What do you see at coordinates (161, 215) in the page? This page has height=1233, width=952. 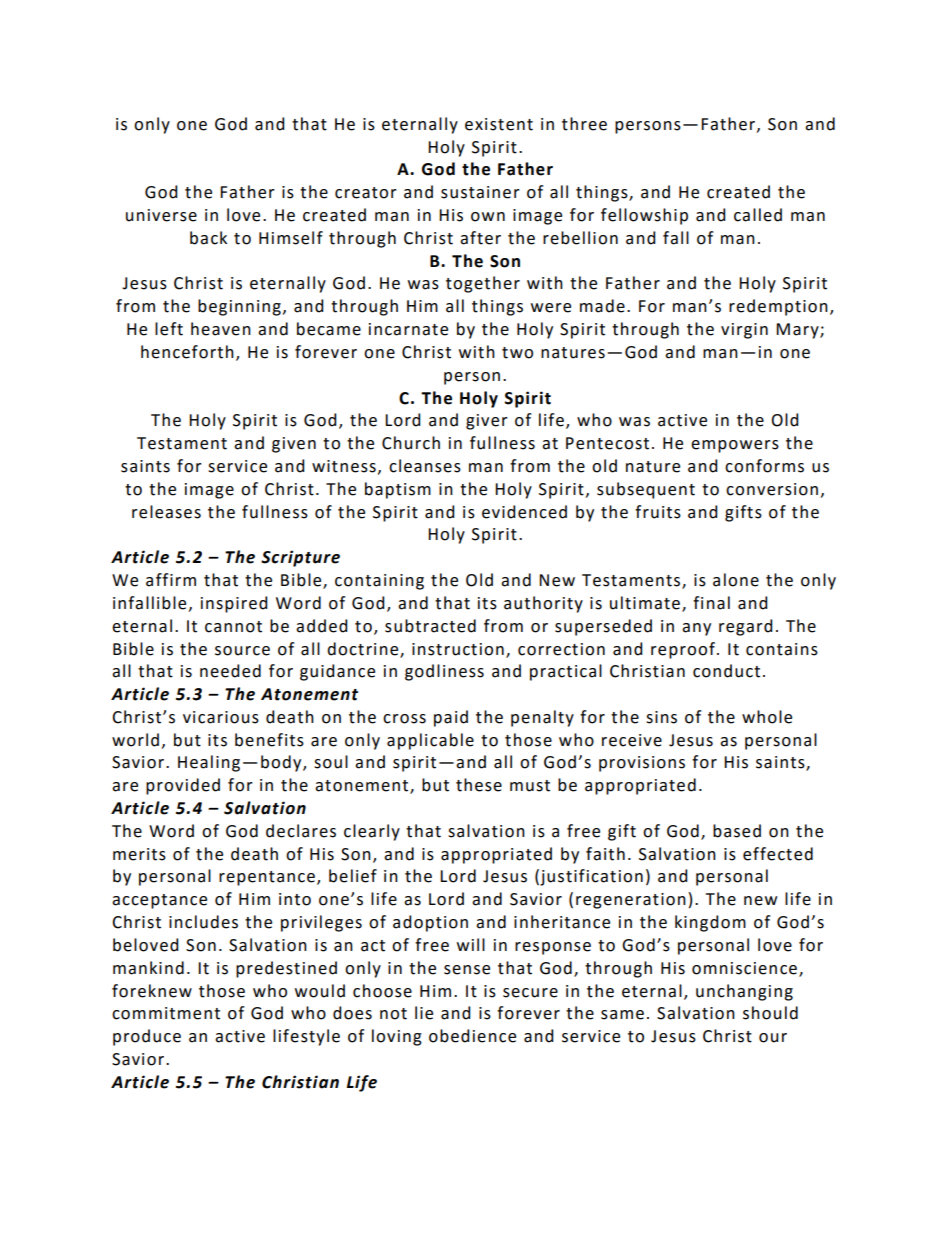 I see `universe` at bounding box center [161, 215].
